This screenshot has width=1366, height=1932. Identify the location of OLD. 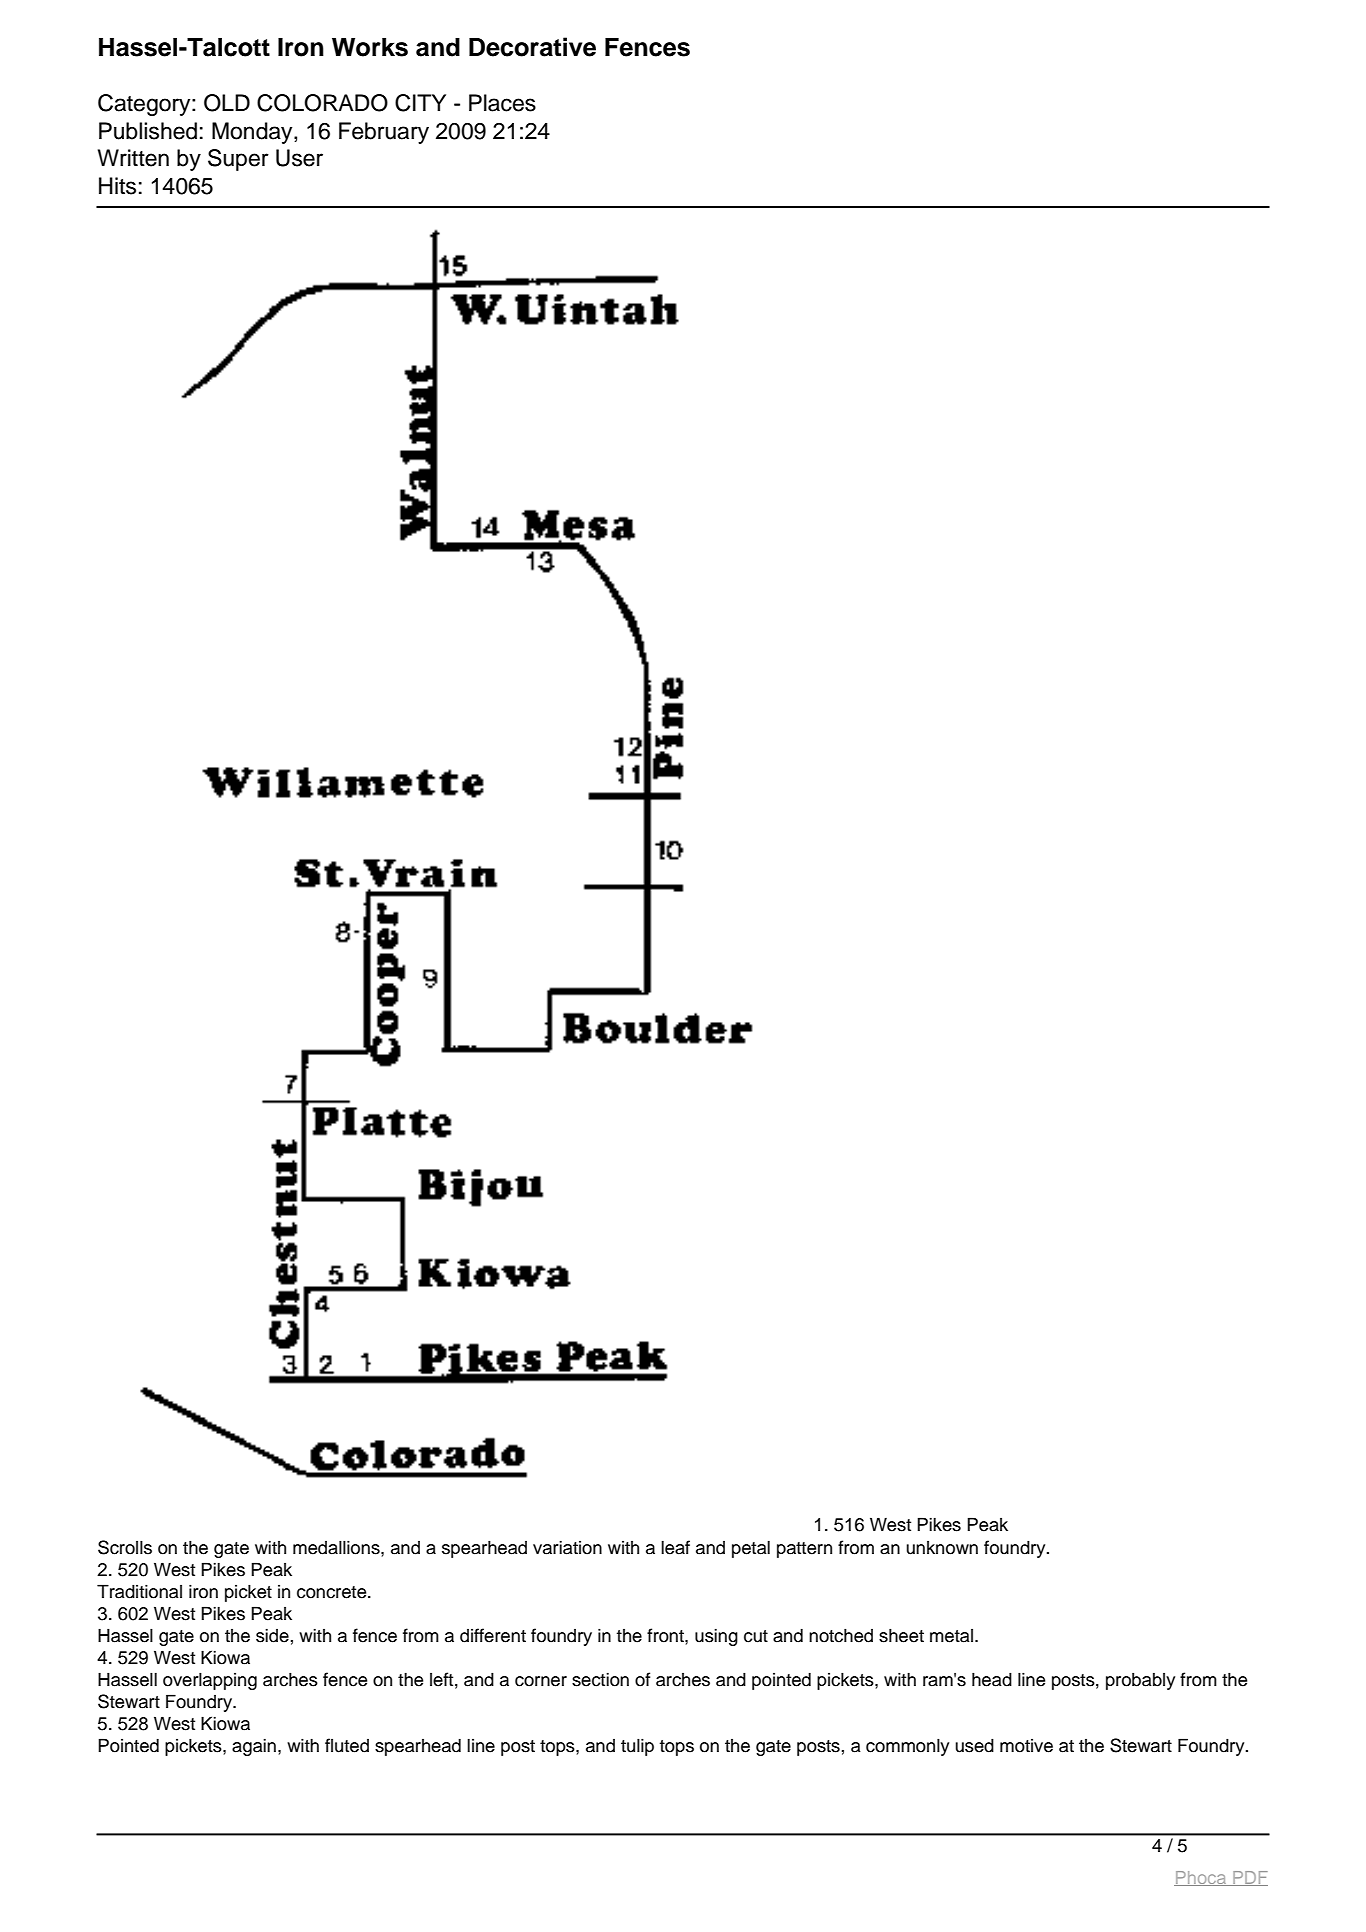
(227, 103).
